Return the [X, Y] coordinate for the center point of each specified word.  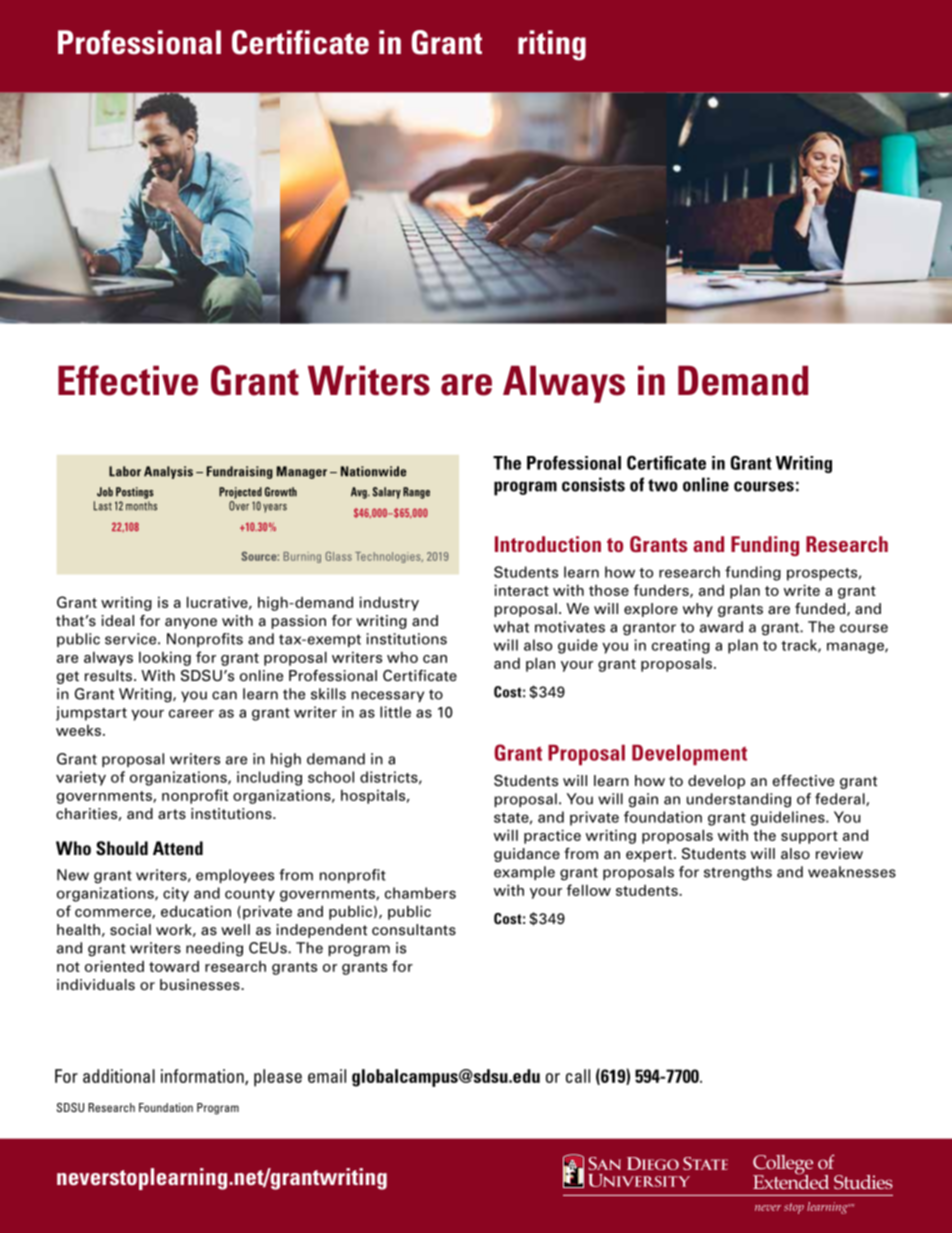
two [663, 485]
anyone [191, 623]
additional [119, 1076]
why [698, 610]
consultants [414, 930]
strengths [738, 873]
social [130, 930]
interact [521, 590]
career [191, 713]
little [395, 712]
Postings [135, 493]
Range [416, 493]
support [809, 837]
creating [681, 646]
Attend [178, 848]
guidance [527, 855]
